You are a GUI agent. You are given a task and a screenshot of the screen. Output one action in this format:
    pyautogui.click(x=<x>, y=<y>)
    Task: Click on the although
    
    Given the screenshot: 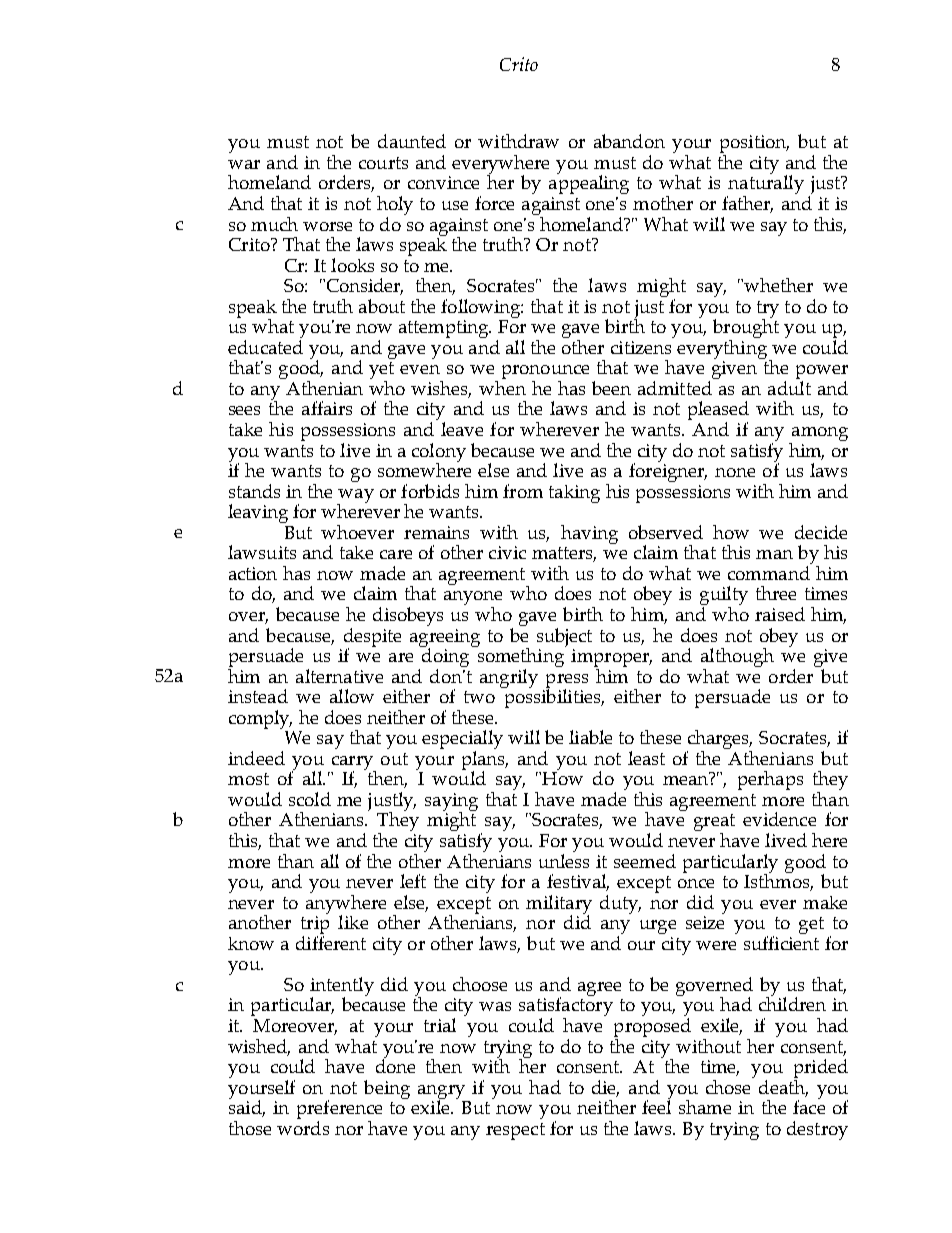 What is the action you would take?
    pyautogui.click(x=737, y=659)
